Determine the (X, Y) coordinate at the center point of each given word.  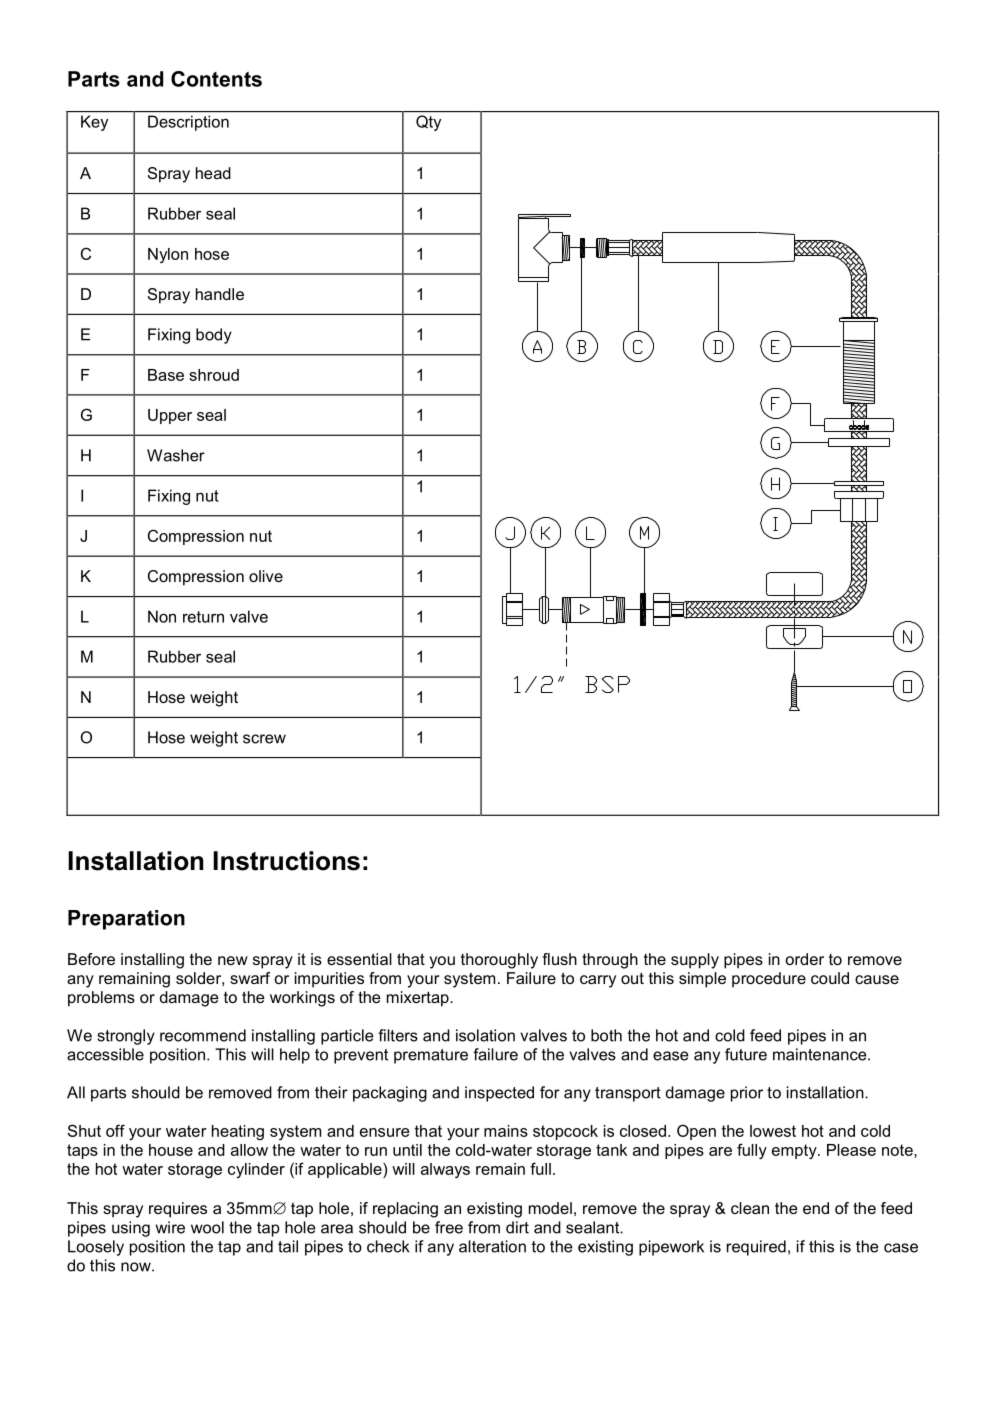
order (805, 959)
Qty (428, 123)
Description (188, 123)
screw (264, 739)
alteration (492, 1246)
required (756, 1248)
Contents (216, 79)
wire (170, 1227)
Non (162, 616)
